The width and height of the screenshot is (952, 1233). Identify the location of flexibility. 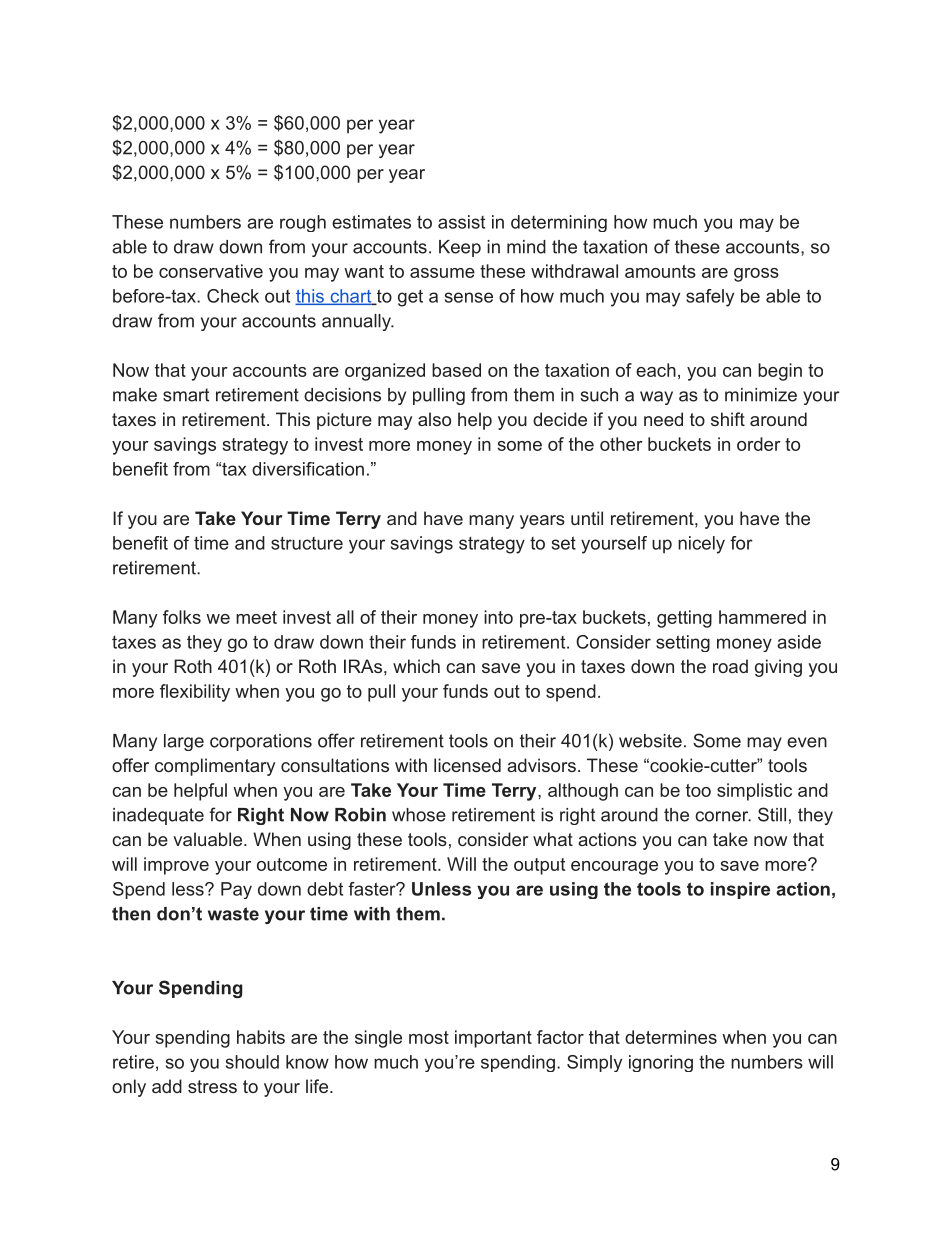
(195, 693).
